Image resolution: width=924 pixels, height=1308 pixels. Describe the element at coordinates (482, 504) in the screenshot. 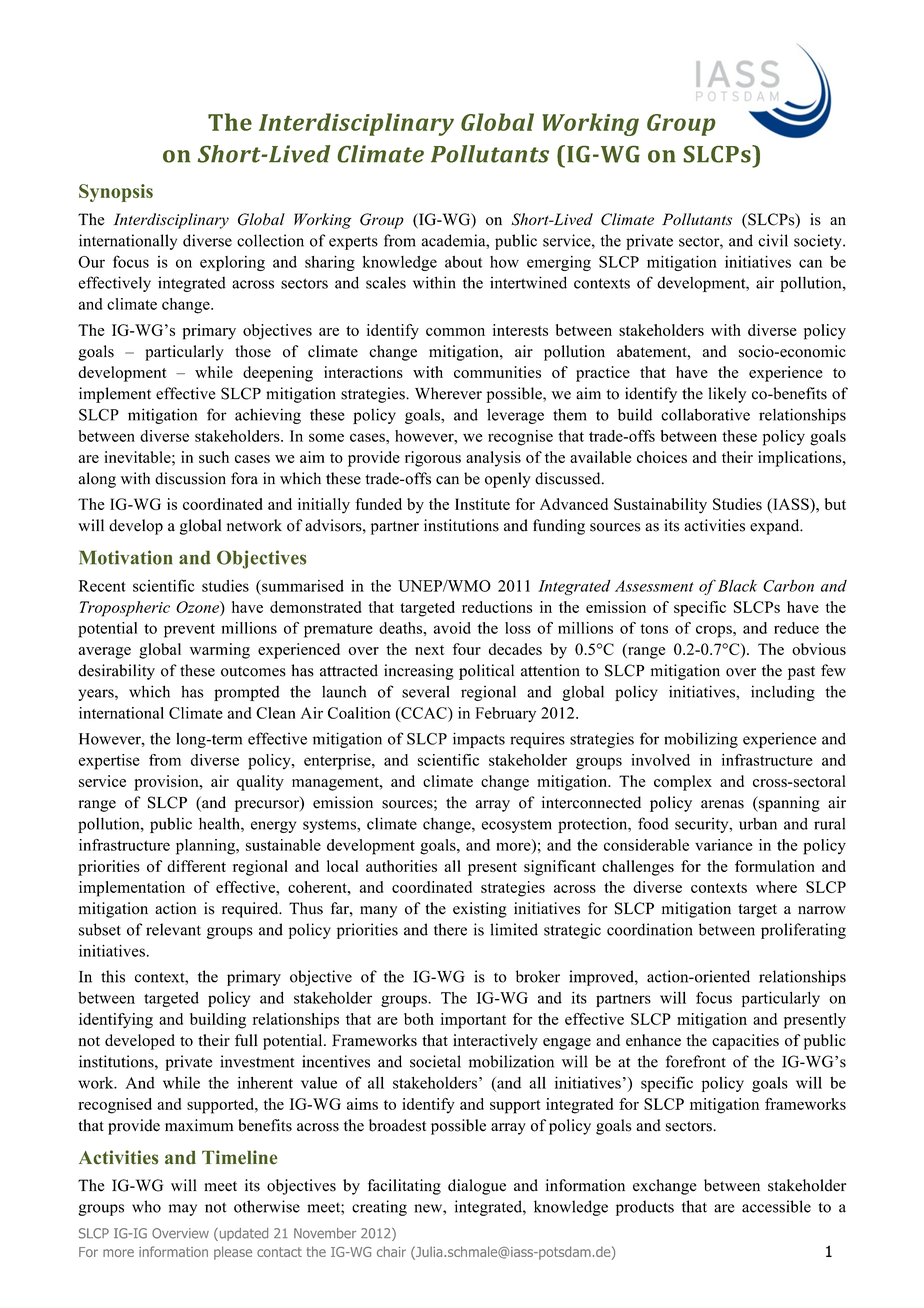

I see `Institute` at that location.
